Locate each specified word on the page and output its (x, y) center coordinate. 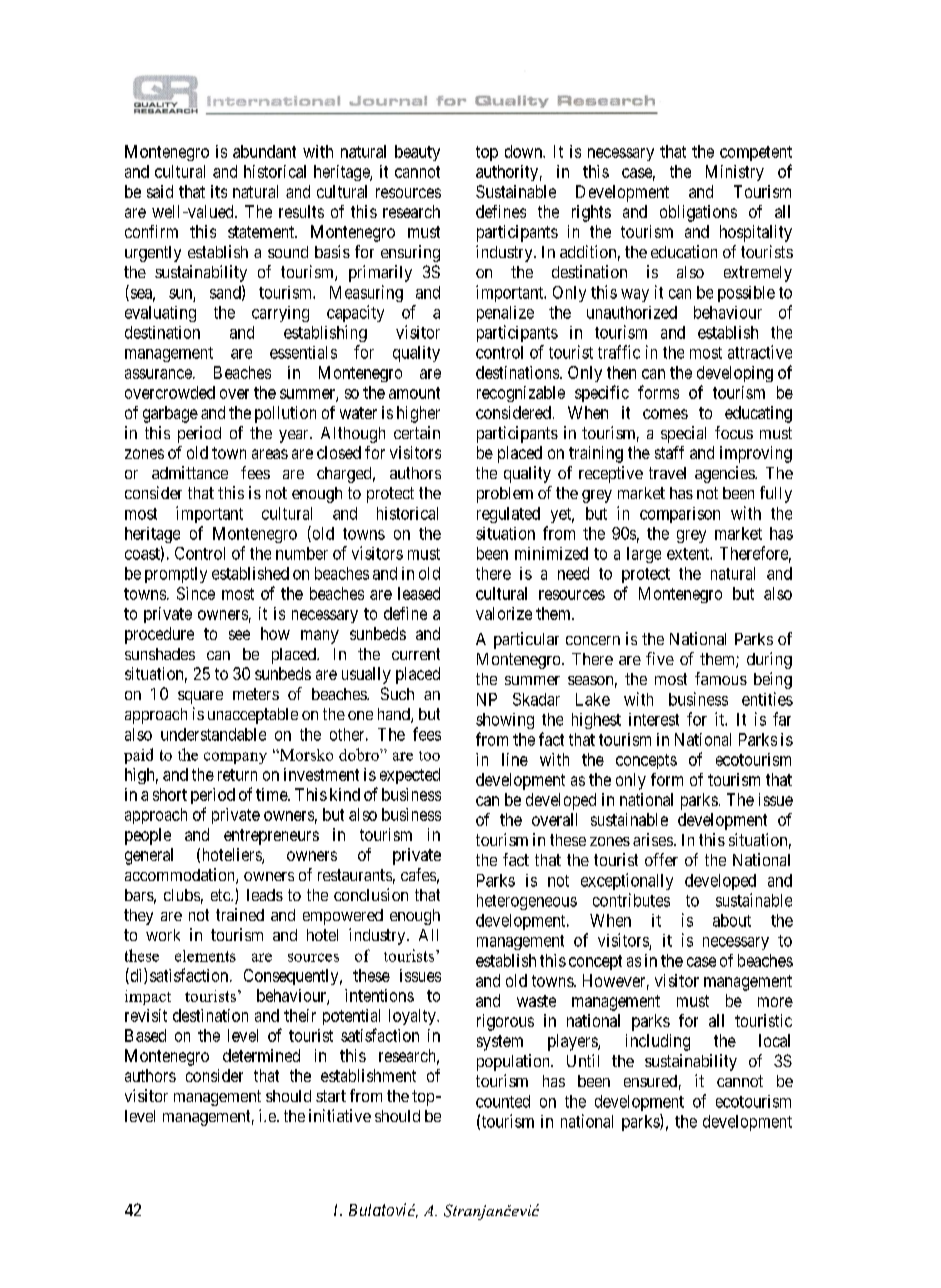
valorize (504, 613)
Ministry (735, 173)
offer (661, 859)
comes (665, 414)
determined (261, 1055)
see (239, 635)
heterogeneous (527, 902)
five (660, 658)
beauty (417, 153)
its (219, 191)
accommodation (181, 876)
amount (414, 393)
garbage (170, 414)
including (658, 1042)
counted (503, 1101)
